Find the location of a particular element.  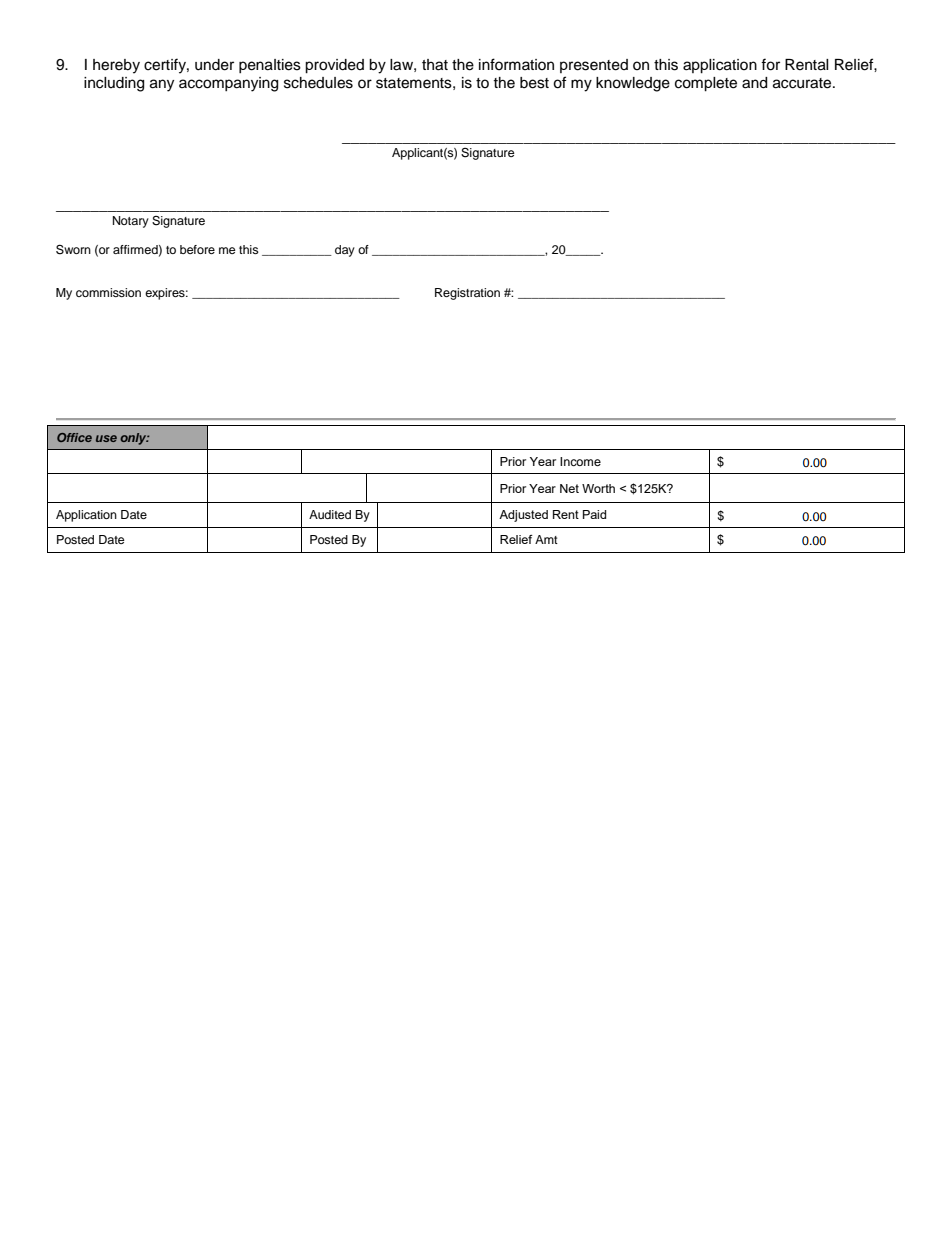

Audited is located at coordinates (330, 514).
